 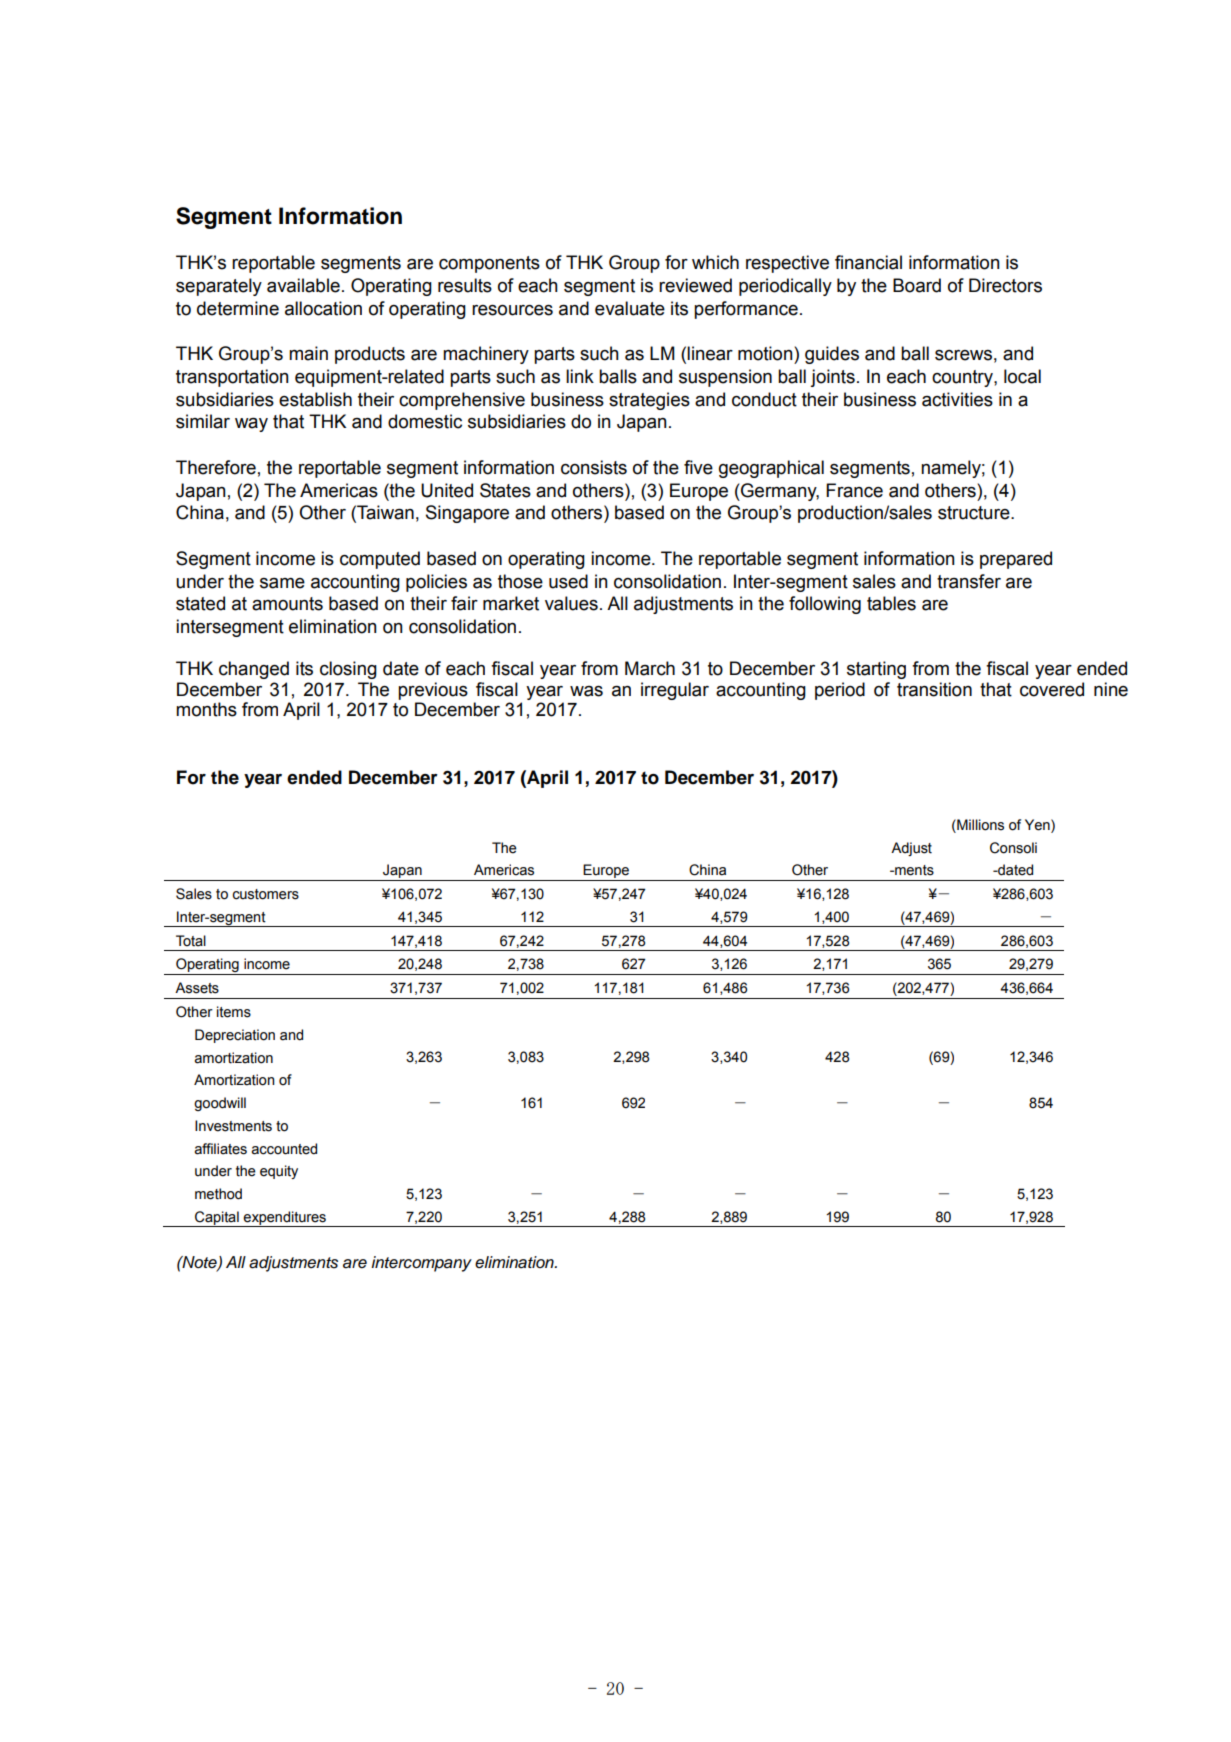 What do you see at coordinates (1005, 285) in the screenshot?
I see `Directors` at bounding box center [1005, 285].
